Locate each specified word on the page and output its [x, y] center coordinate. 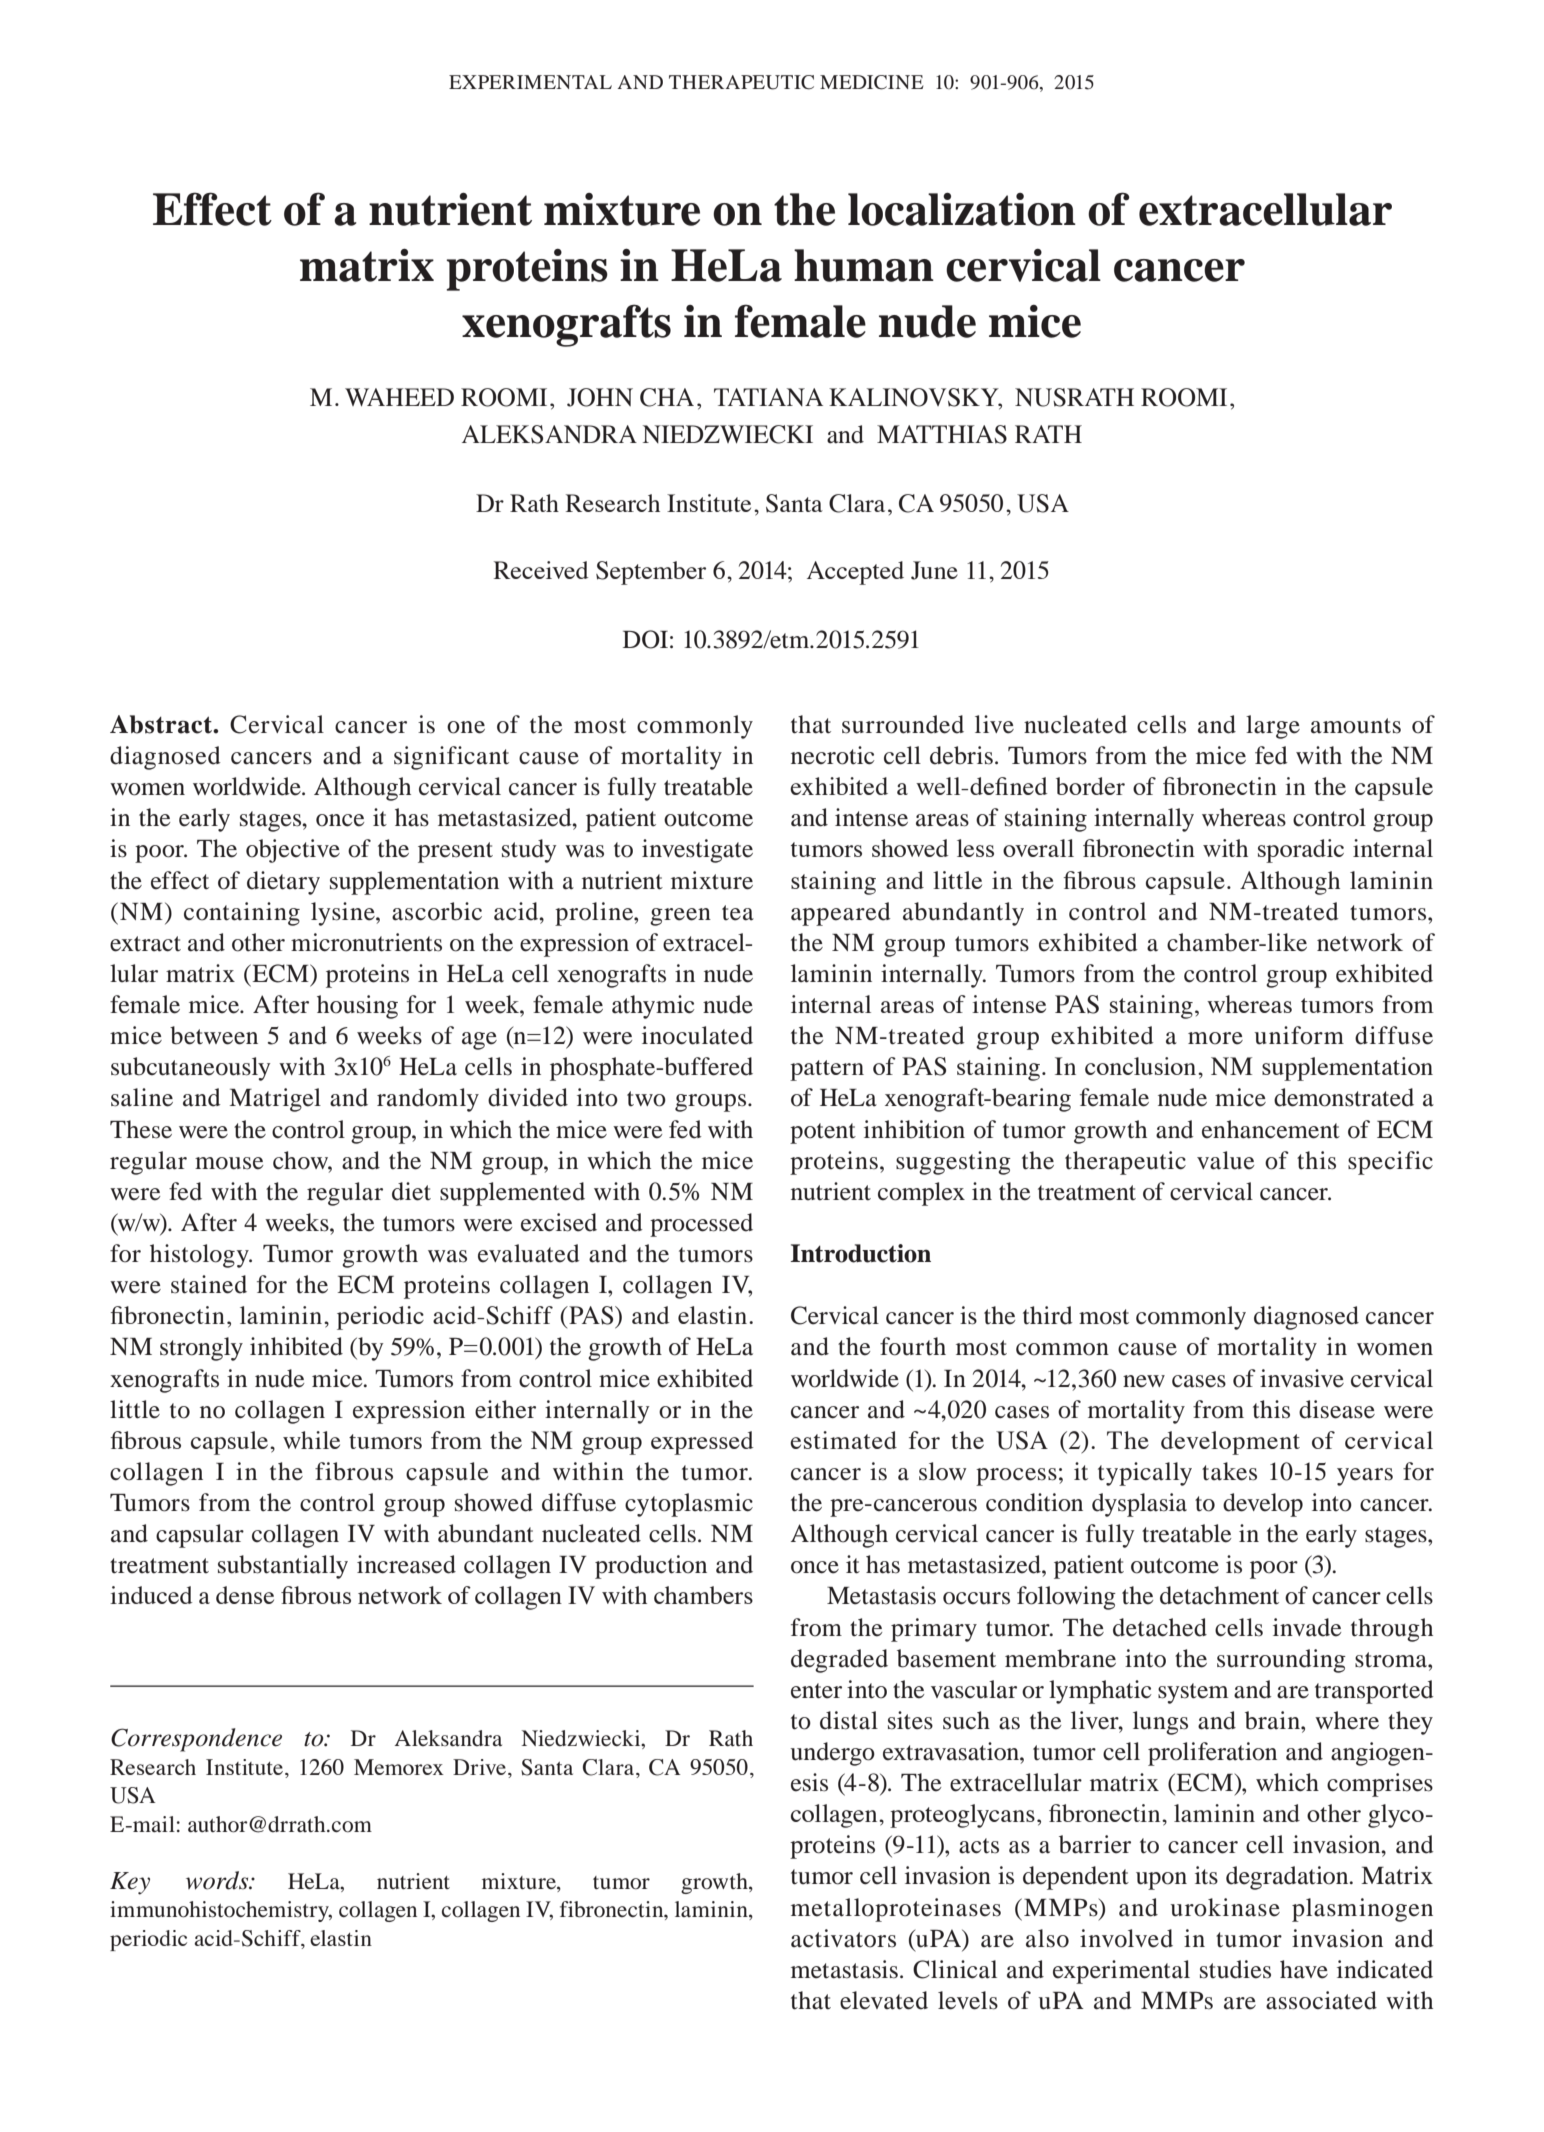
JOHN [600, 397]
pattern [827, 1070]
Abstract [162, 724]
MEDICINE [872, 82]
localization [962, 209]
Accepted [855, 573]
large [1273, 727]
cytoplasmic [689, 1505]
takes [1229, 1471]
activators [843, 1938]
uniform [1299, 1035]
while [311, 1440]
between [214, 1035]
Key [130, 1883]
